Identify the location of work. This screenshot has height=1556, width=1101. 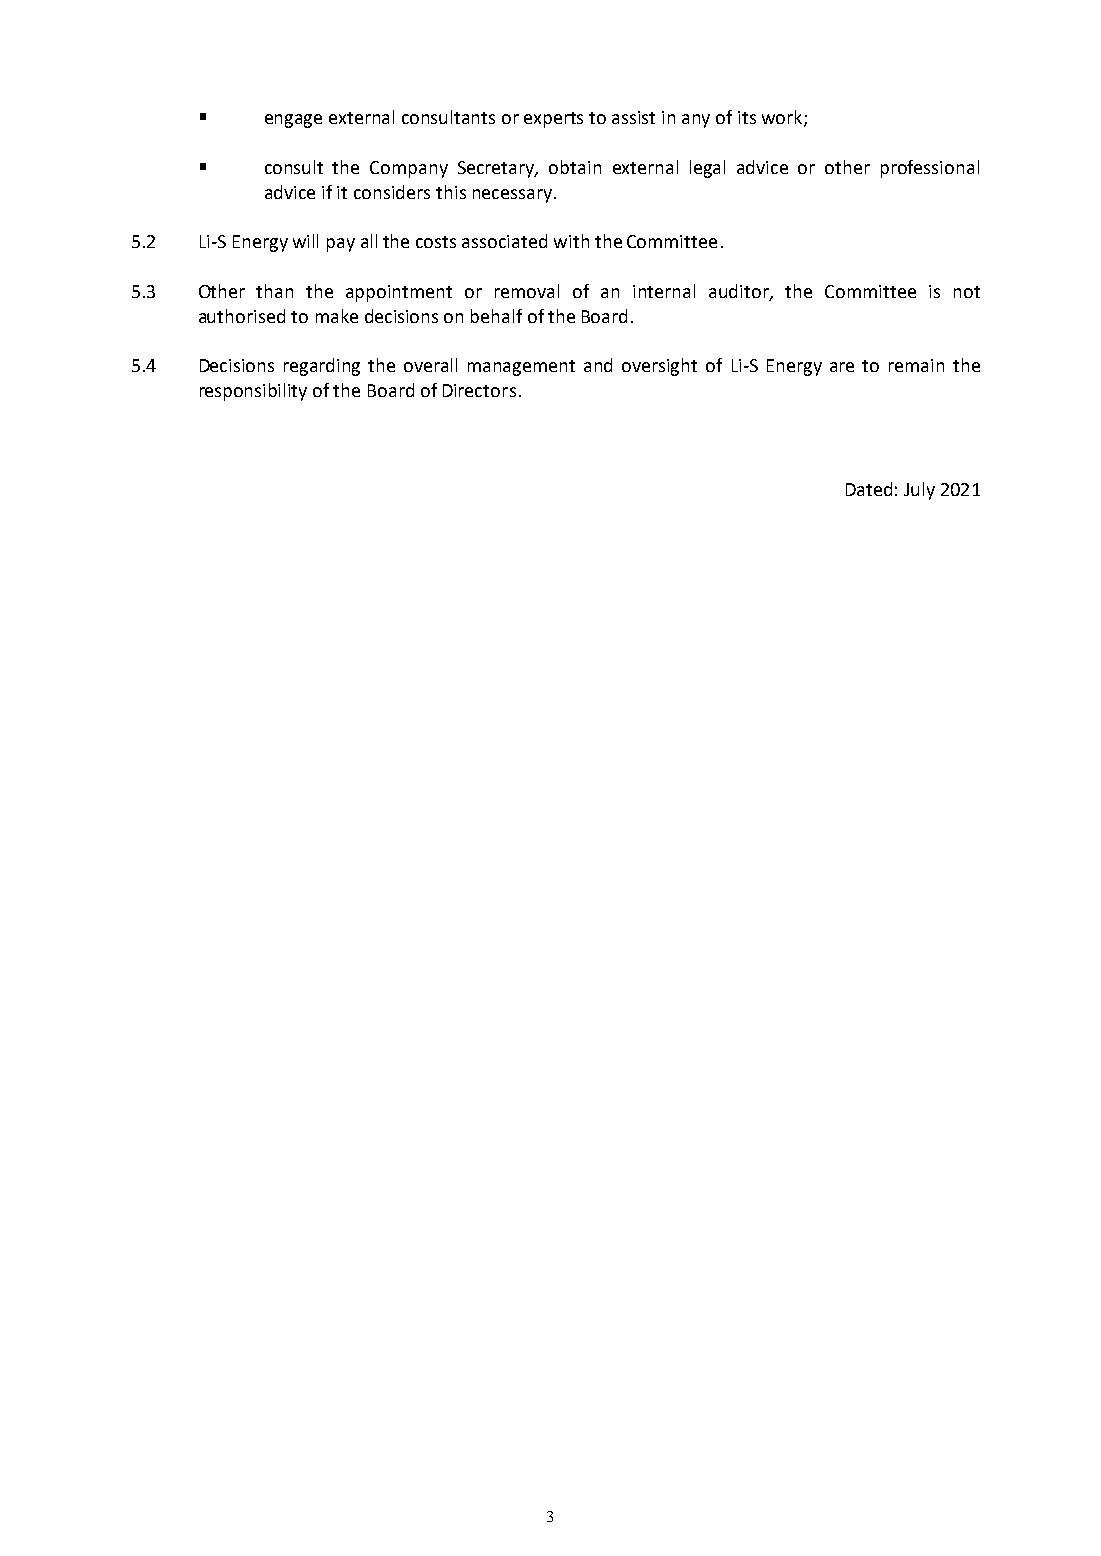
(783, 118).
